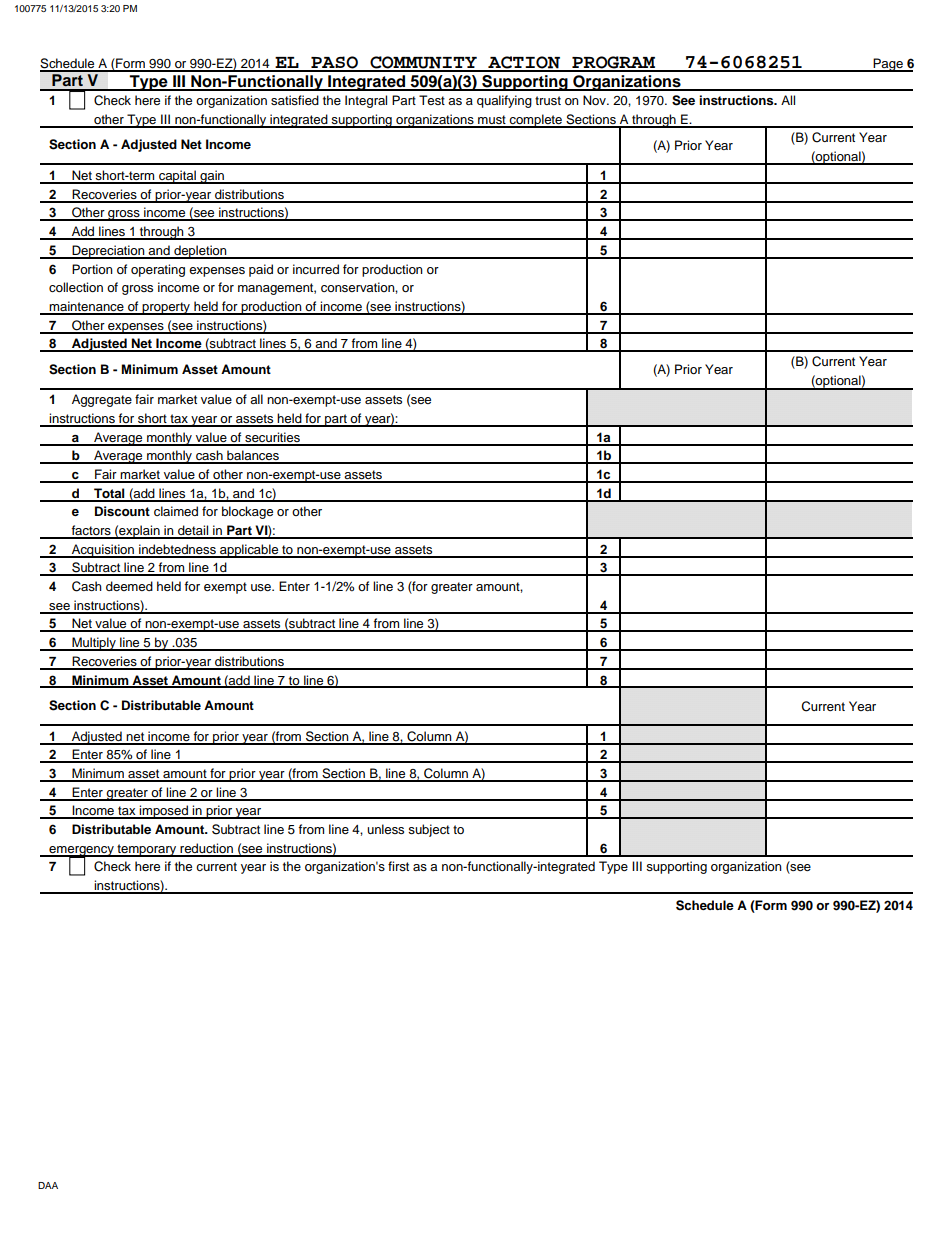  What do you see at coordinates (81, 852) in the screenshot?
I see `emergency` at bounding box center [81, 852].
